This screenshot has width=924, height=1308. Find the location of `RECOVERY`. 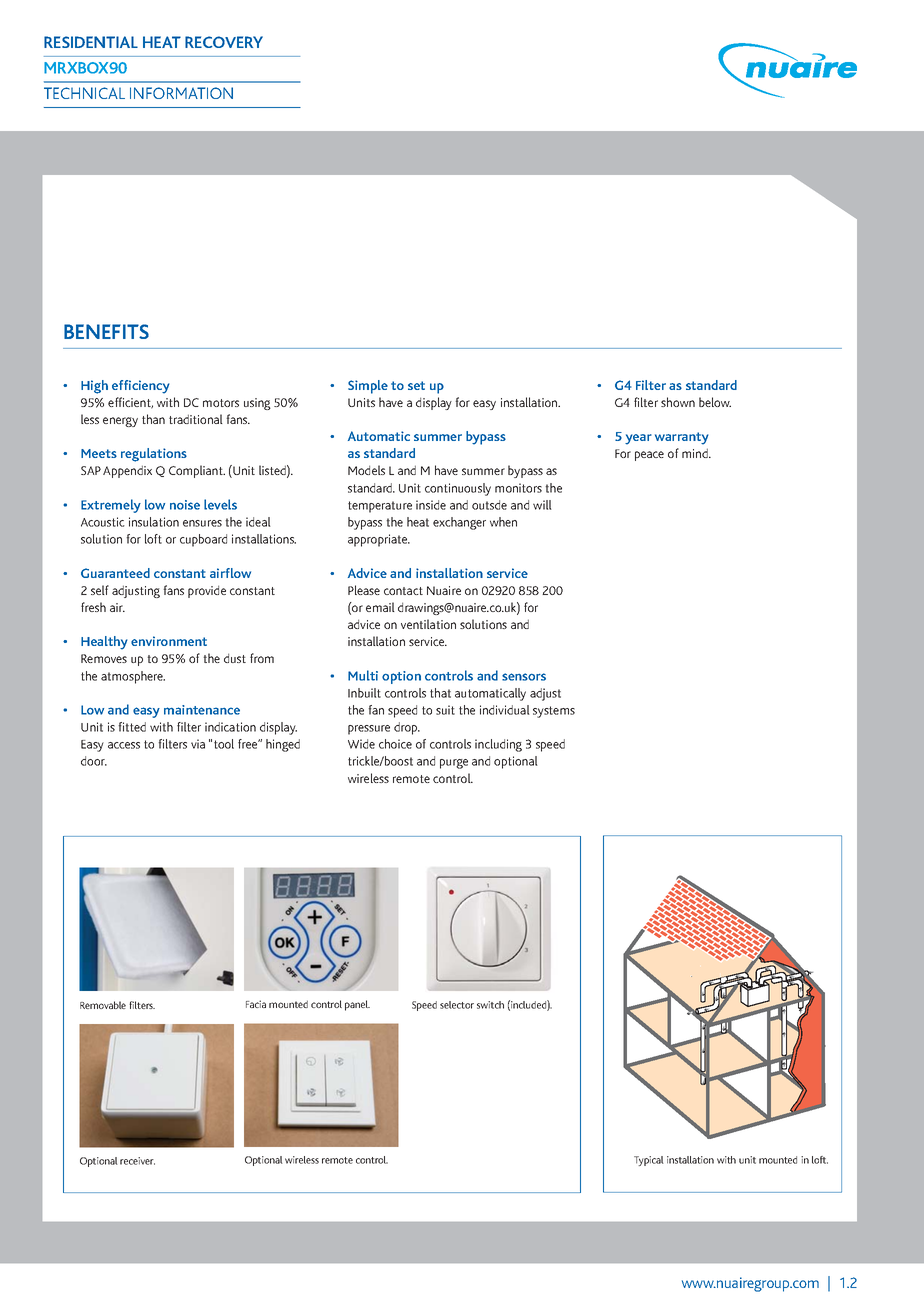

RECOVERY is located at coordinates (224, 42).
